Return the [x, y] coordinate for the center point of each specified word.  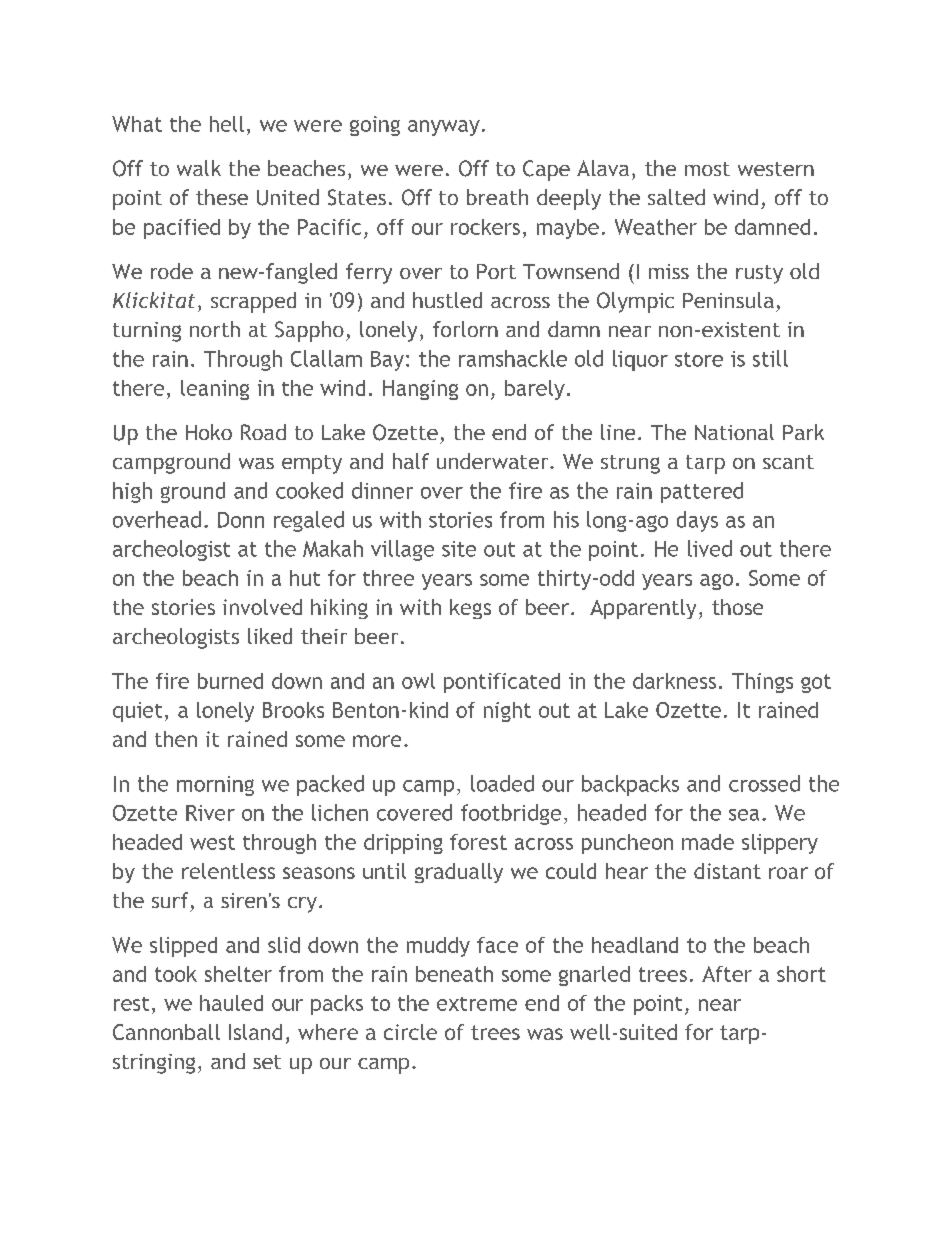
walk [199, 168]
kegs [470, 609]
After [727, 974]
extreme [477, 1004]
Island [255, 1032]
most [707, 169]
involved [262, 607]
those [737, 607]
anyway [444, 128]
